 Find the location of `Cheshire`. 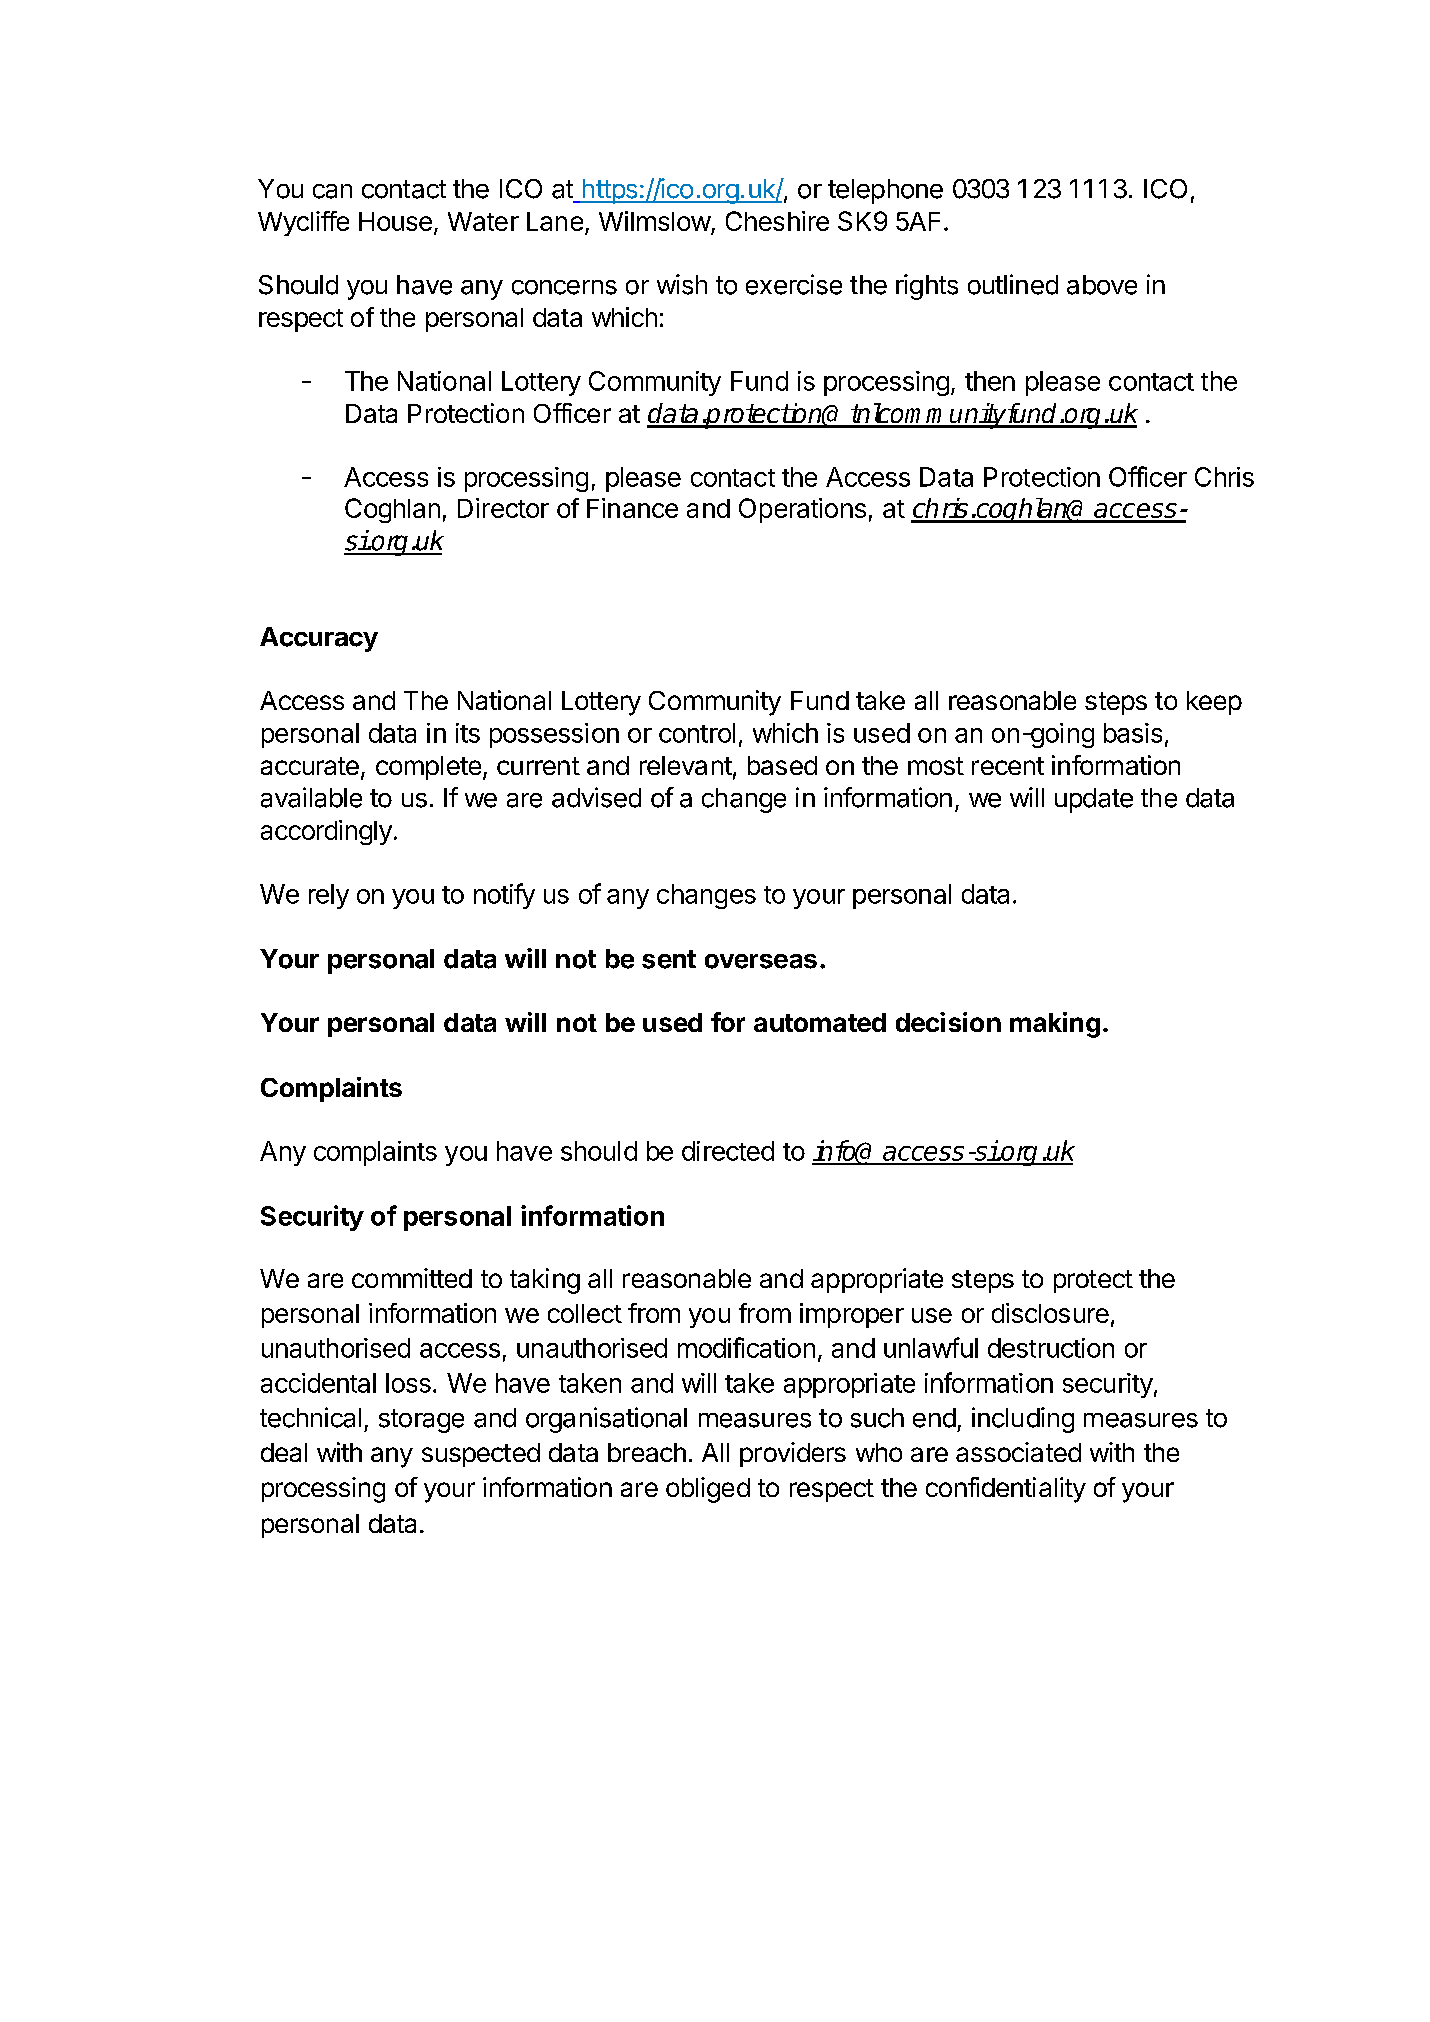

Cheshire is located at coordinates (777, 221).
